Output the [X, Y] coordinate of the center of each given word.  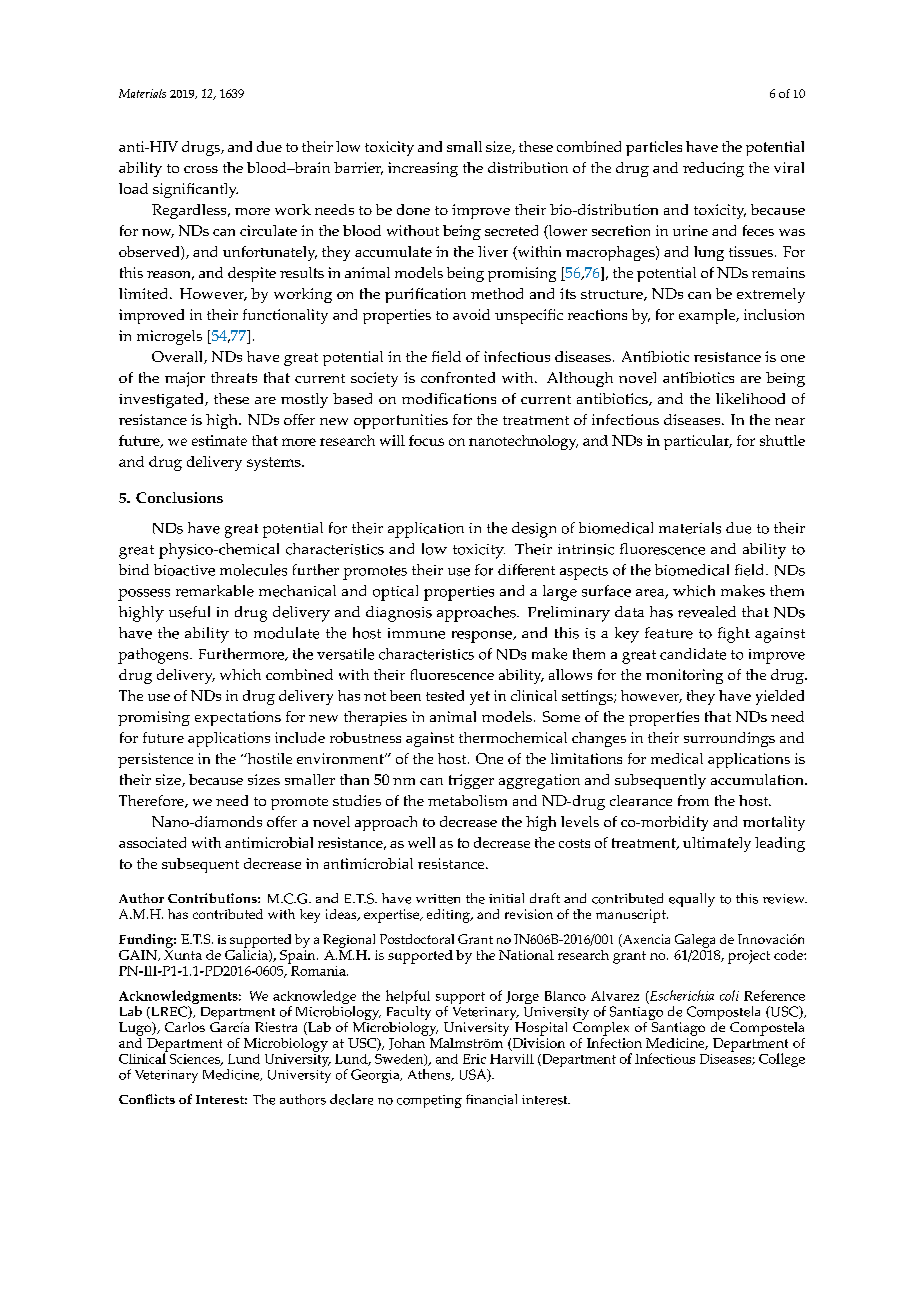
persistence [155, 760]
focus [426, 440]
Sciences [194, 1058]
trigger [471, 781]
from [693, 800]
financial [491, 1099]
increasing [423, 169]
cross [201, 169]
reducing [713, 169]
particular [698, 442]
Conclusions [179, 497]
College [782, 1060]
